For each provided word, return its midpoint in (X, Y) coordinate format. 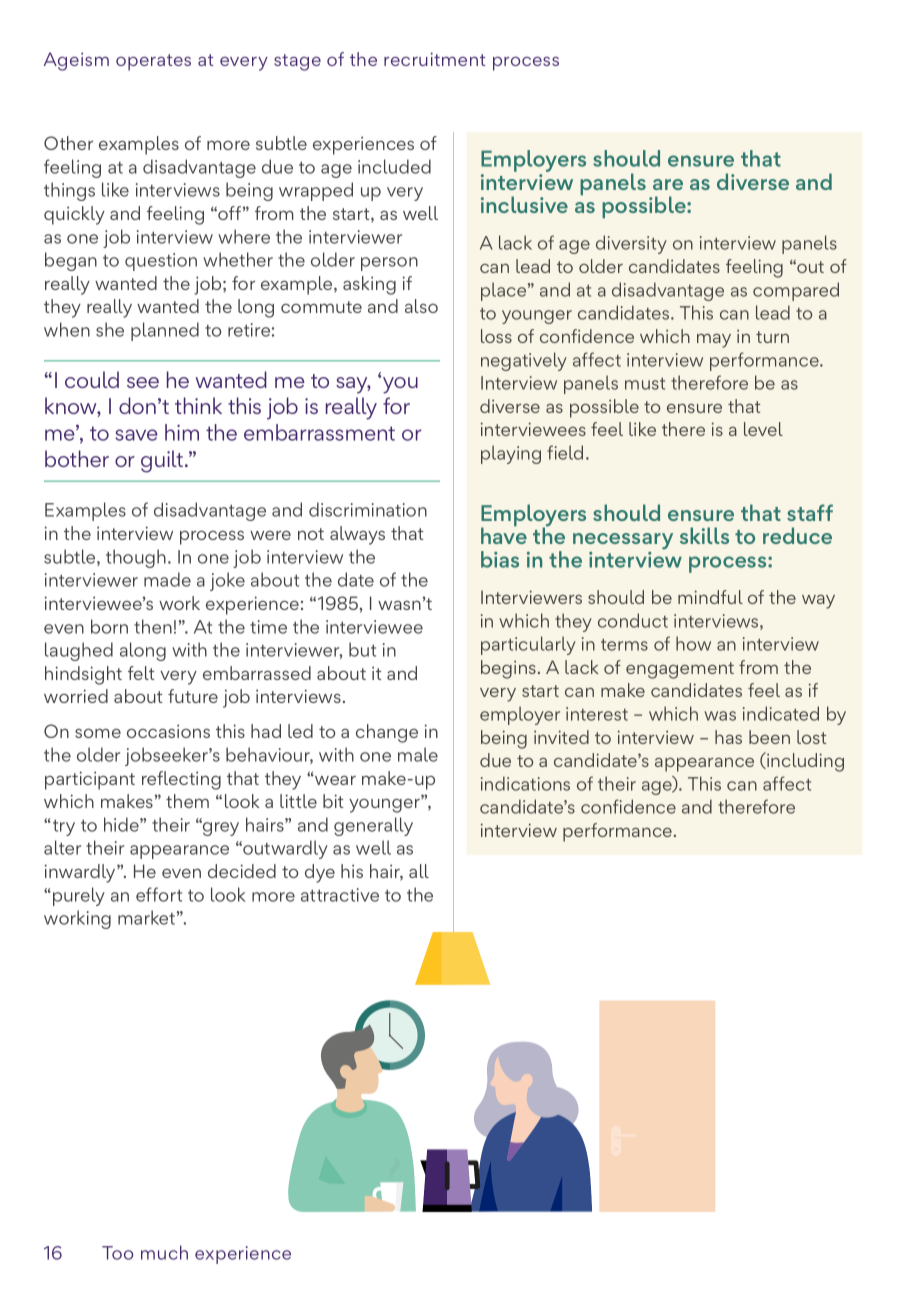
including (804, 762)
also (421, 306)
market (146, 917)
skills (704, 535)
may (714, 341)
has (728, 737)
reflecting (181, 780)
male (418, 754)
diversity (631, 244)
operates (153, 62)
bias (500, 559)
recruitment (434, 59)
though (136, 558)
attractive (340, 895)
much (164, 1252)
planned (165, 331)
